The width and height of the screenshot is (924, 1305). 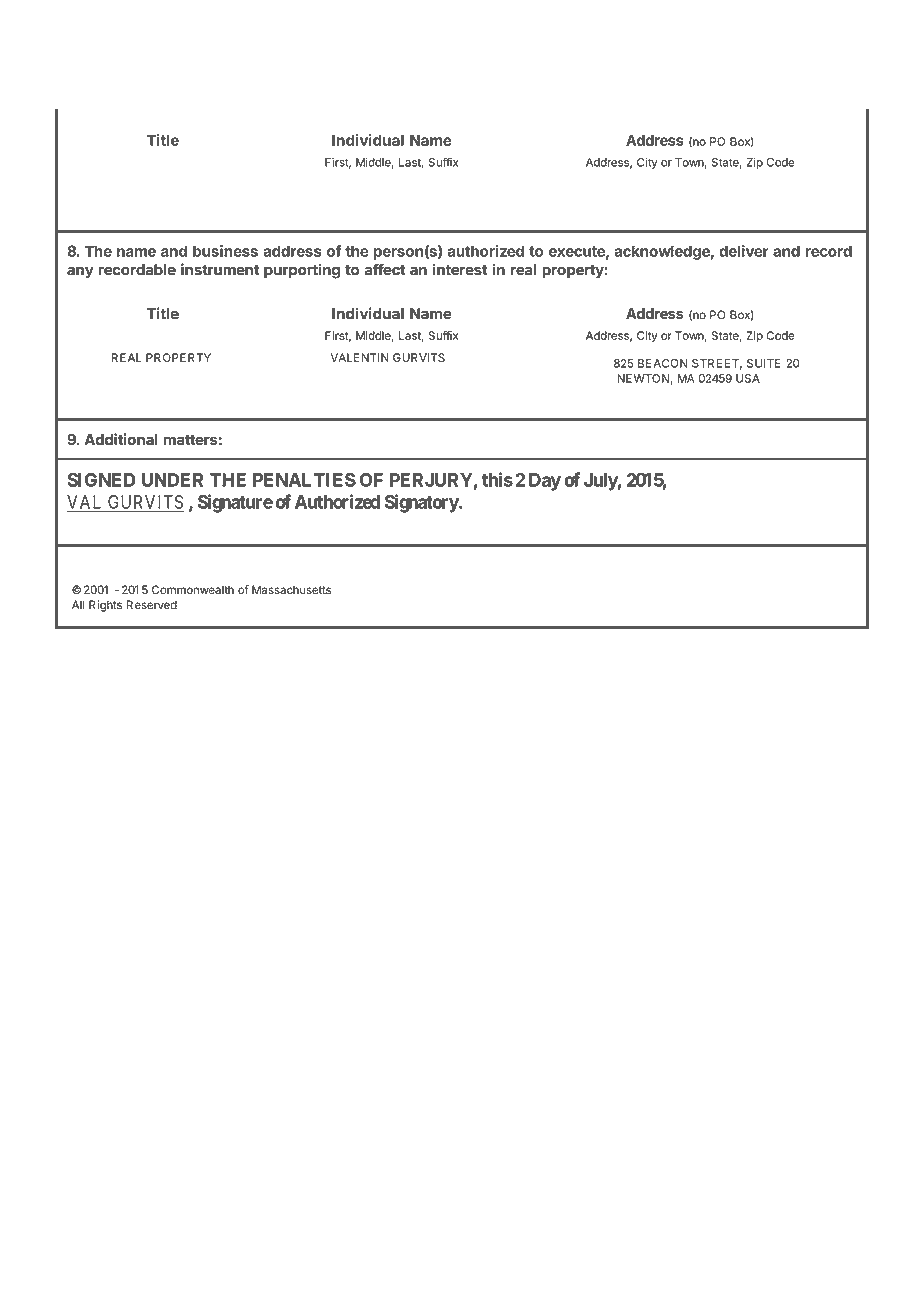 What do you see at coordinates (105, 606) in the screenshot?
I see `Rights` at bounding box center [105, 606].
